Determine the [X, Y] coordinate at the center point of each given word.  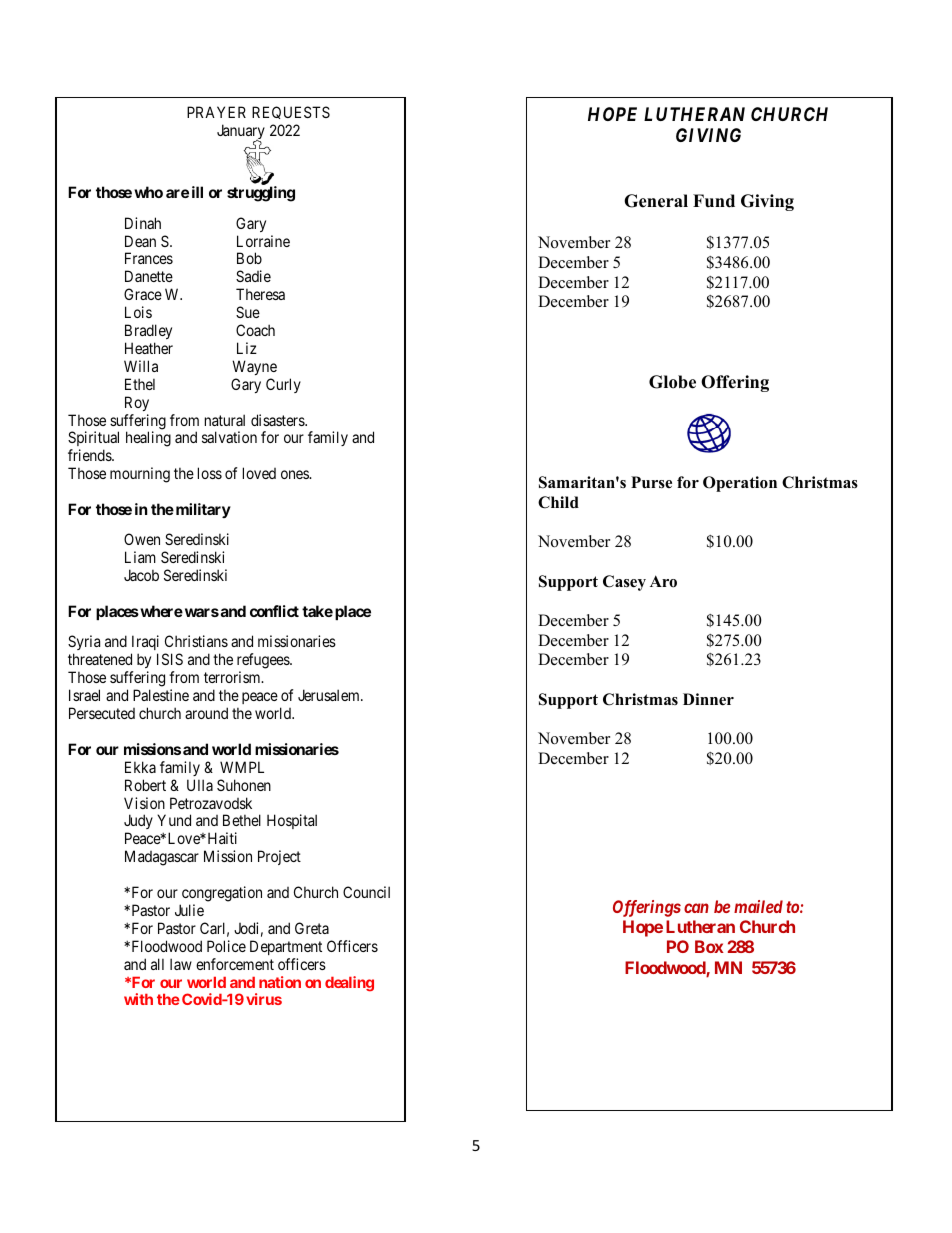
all [157, 964]
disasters [278, 420]
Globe [672, 382]
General [656, 201]
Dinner [708, 699]
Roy [137, 403]
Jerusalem [330, 695]
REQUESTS [291, 112]
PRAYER [216, 112]
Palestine [161, 695]
